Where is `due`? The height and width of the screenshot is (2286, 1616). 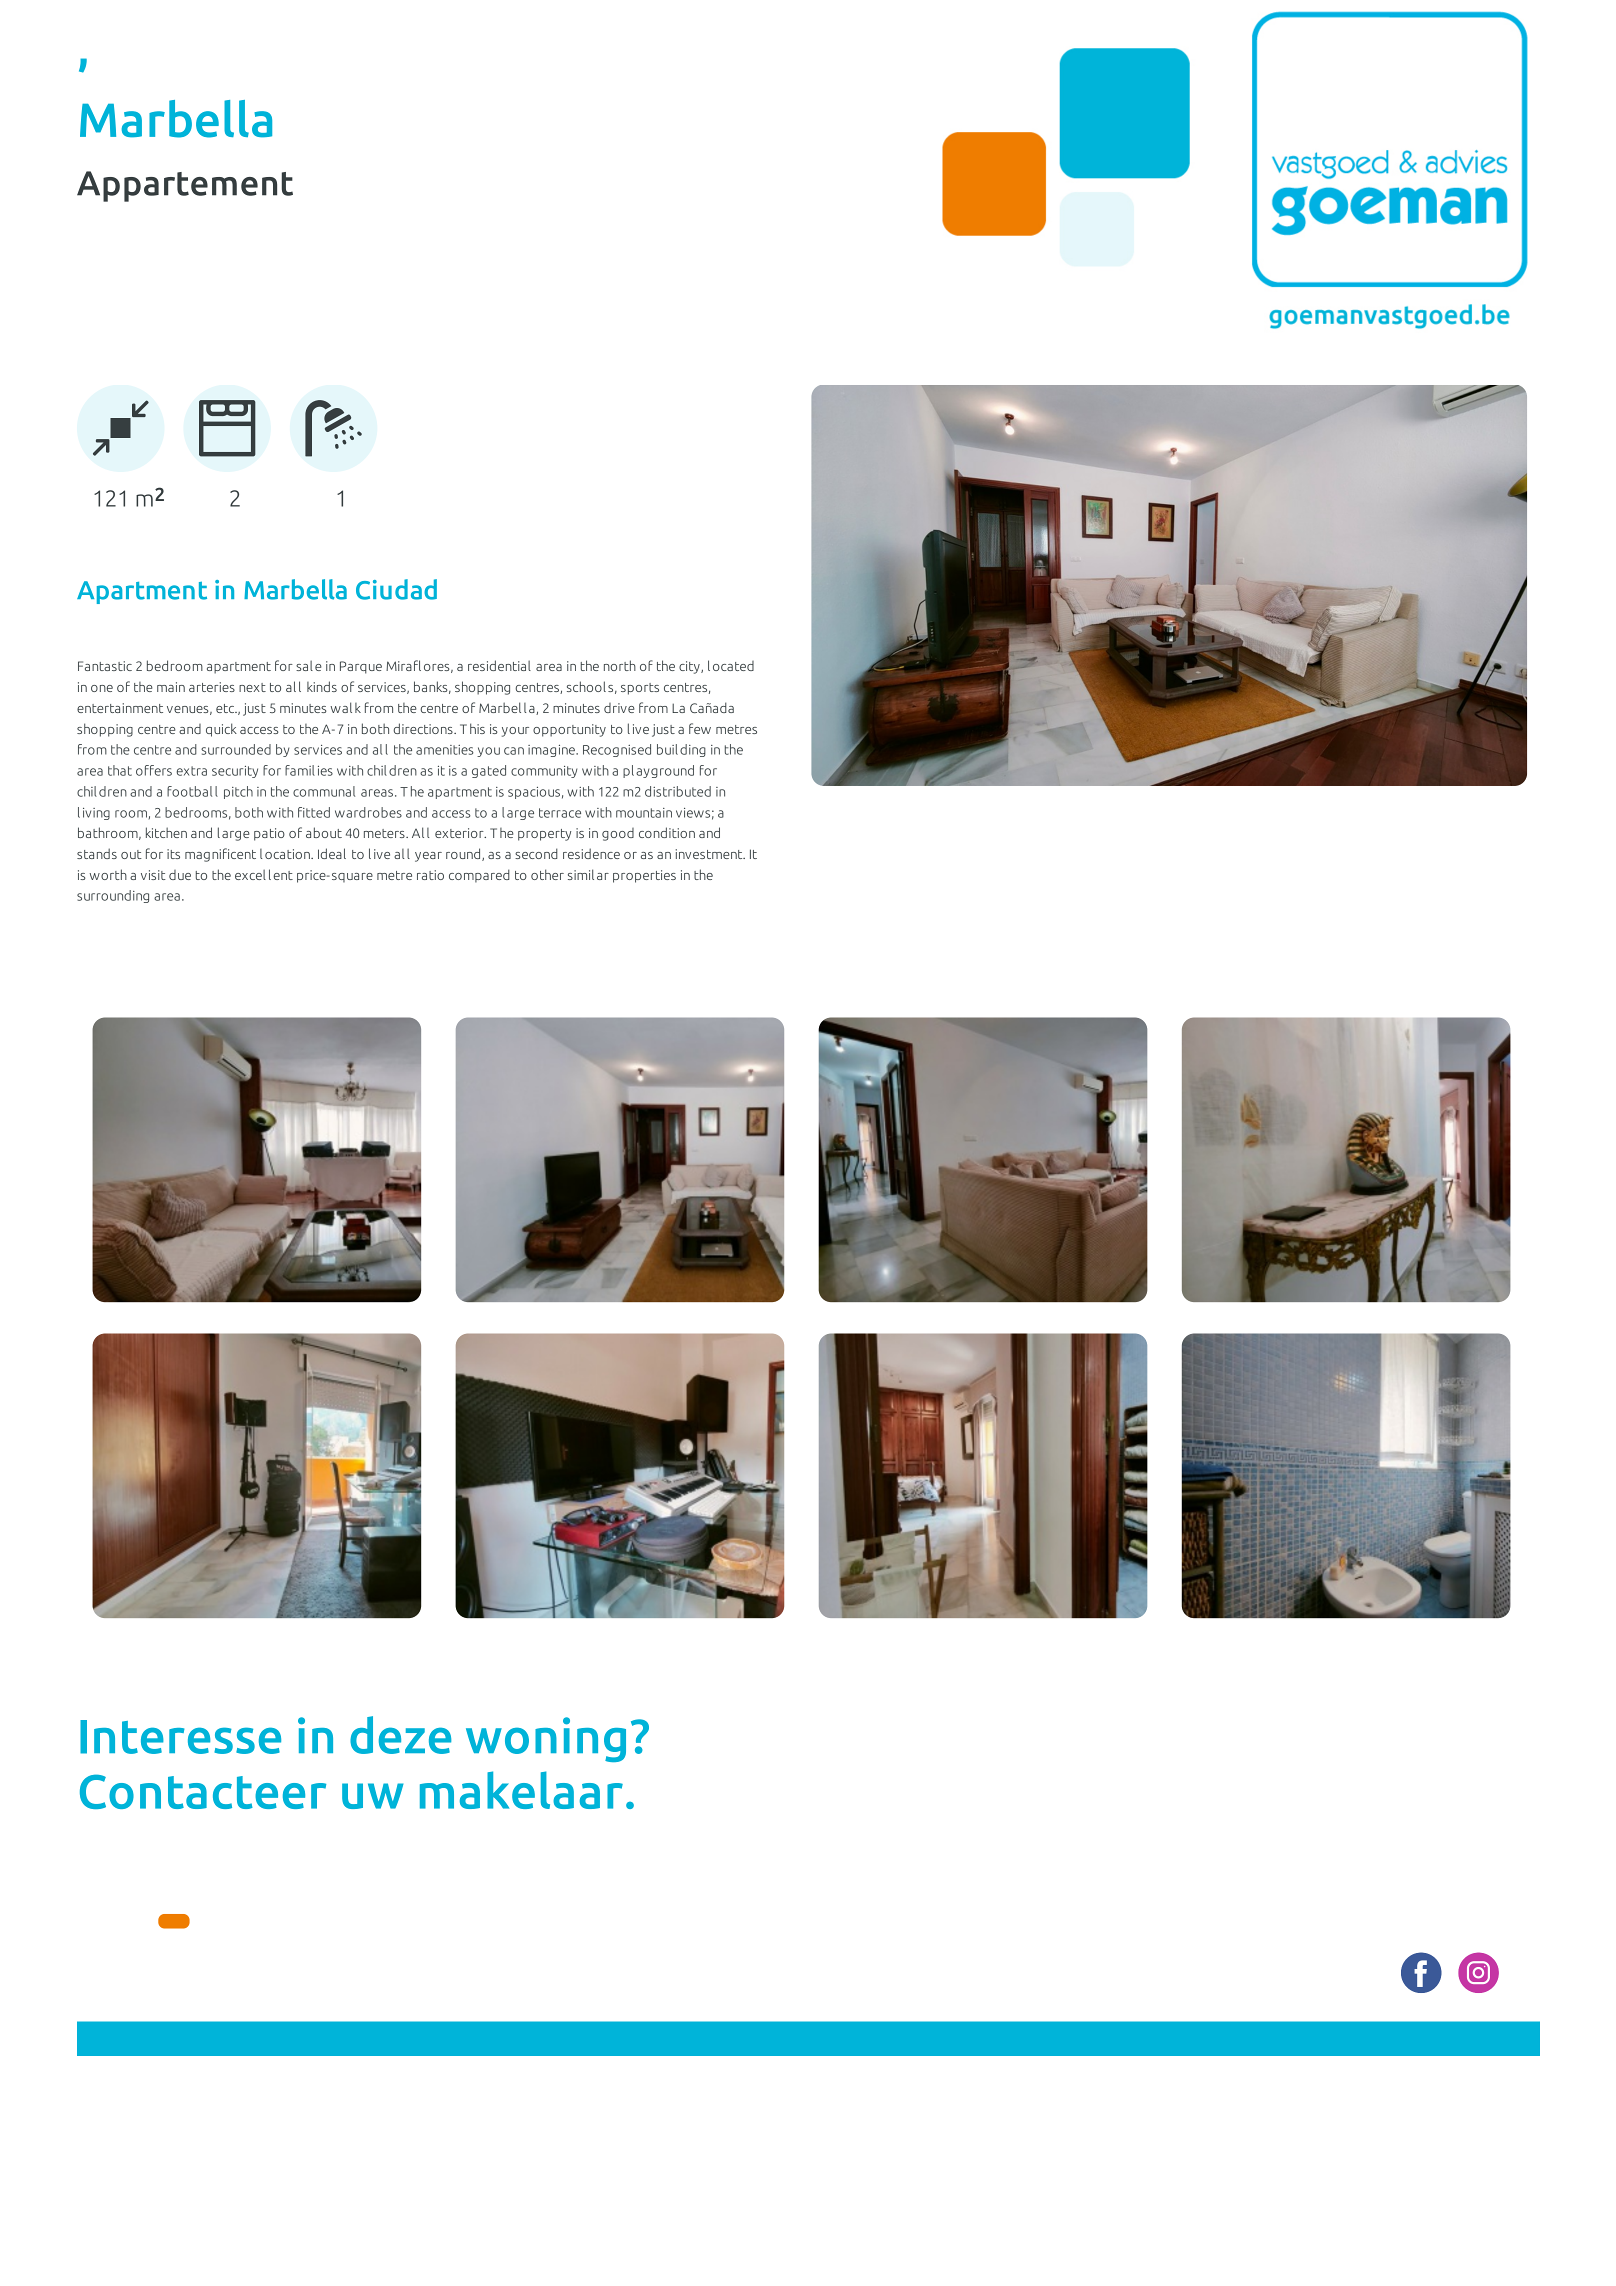
due is located at coordinates (180, 875).
